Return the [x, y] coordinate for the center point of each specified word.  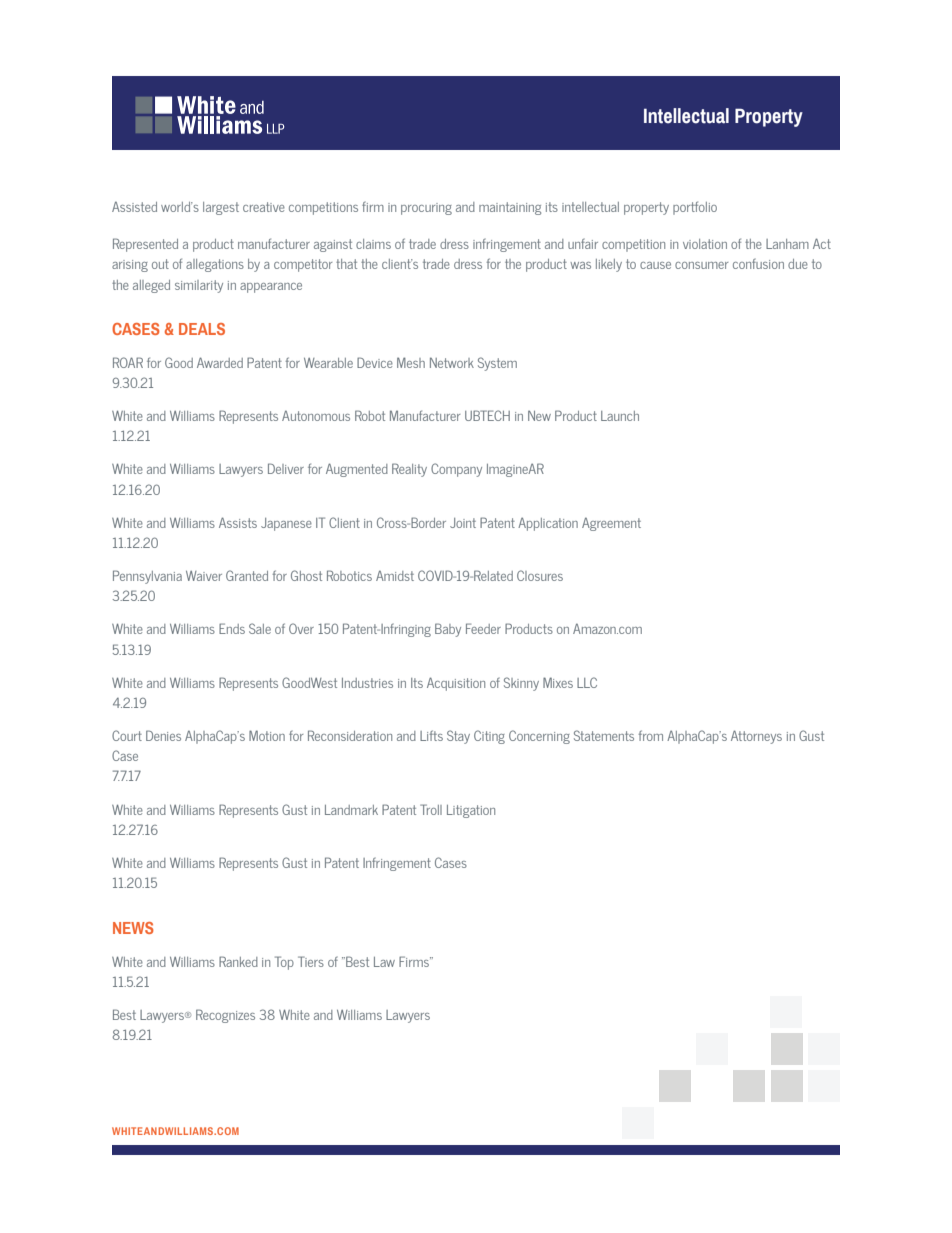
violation [705, 244]
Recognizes [225, 1016]
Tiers [311, 961]
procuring [426, 209]
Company [456, 470]
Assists [238, 522]
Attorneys [756, 737]
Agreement [611, 524]
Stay [458, 737]
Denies [163, 735]
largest [221, 208]
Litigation [471, 811]
